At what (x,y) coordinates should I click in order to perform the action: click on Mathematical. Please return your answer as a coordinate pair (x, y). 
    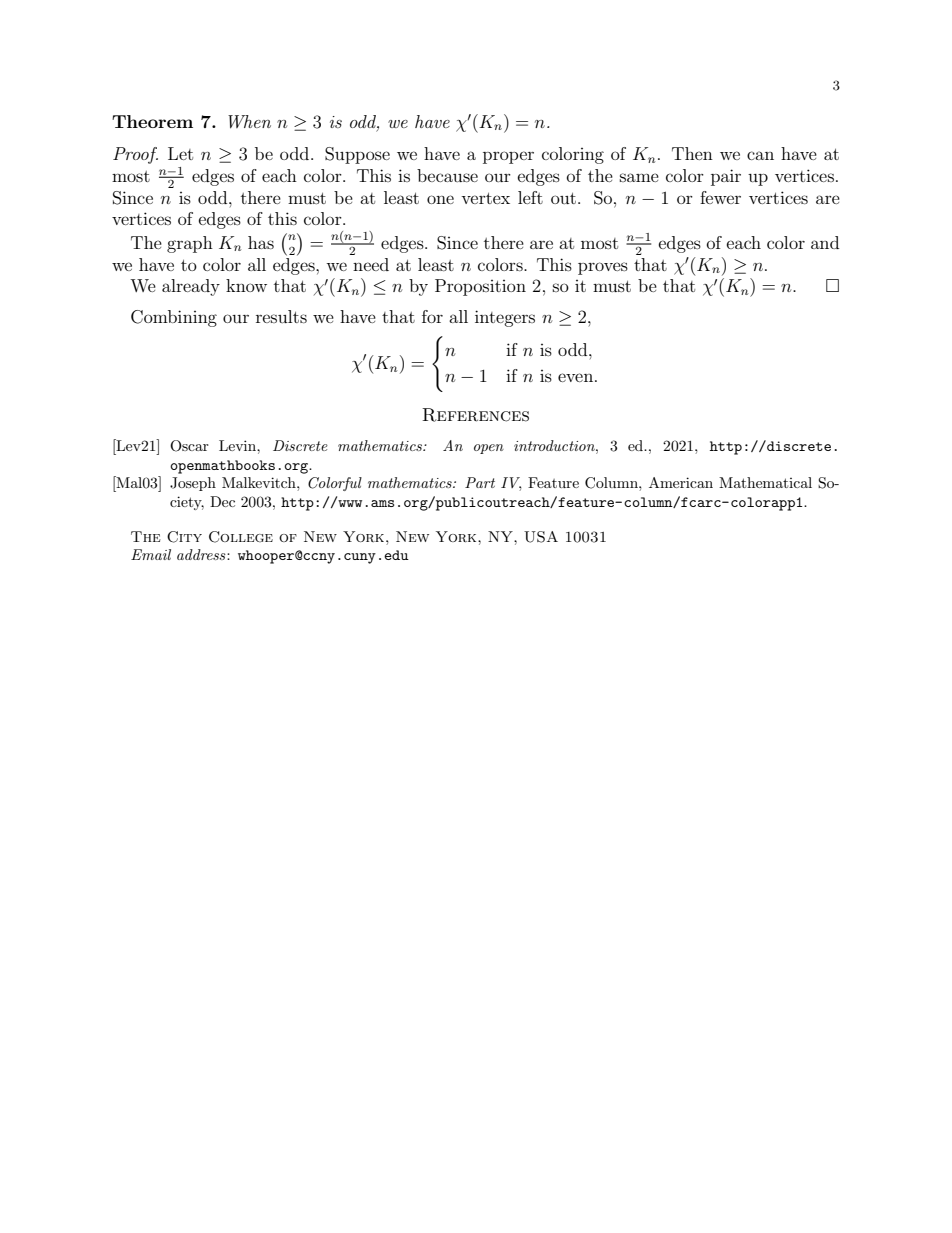
    Looking at the image, I should click on (765, 482).
